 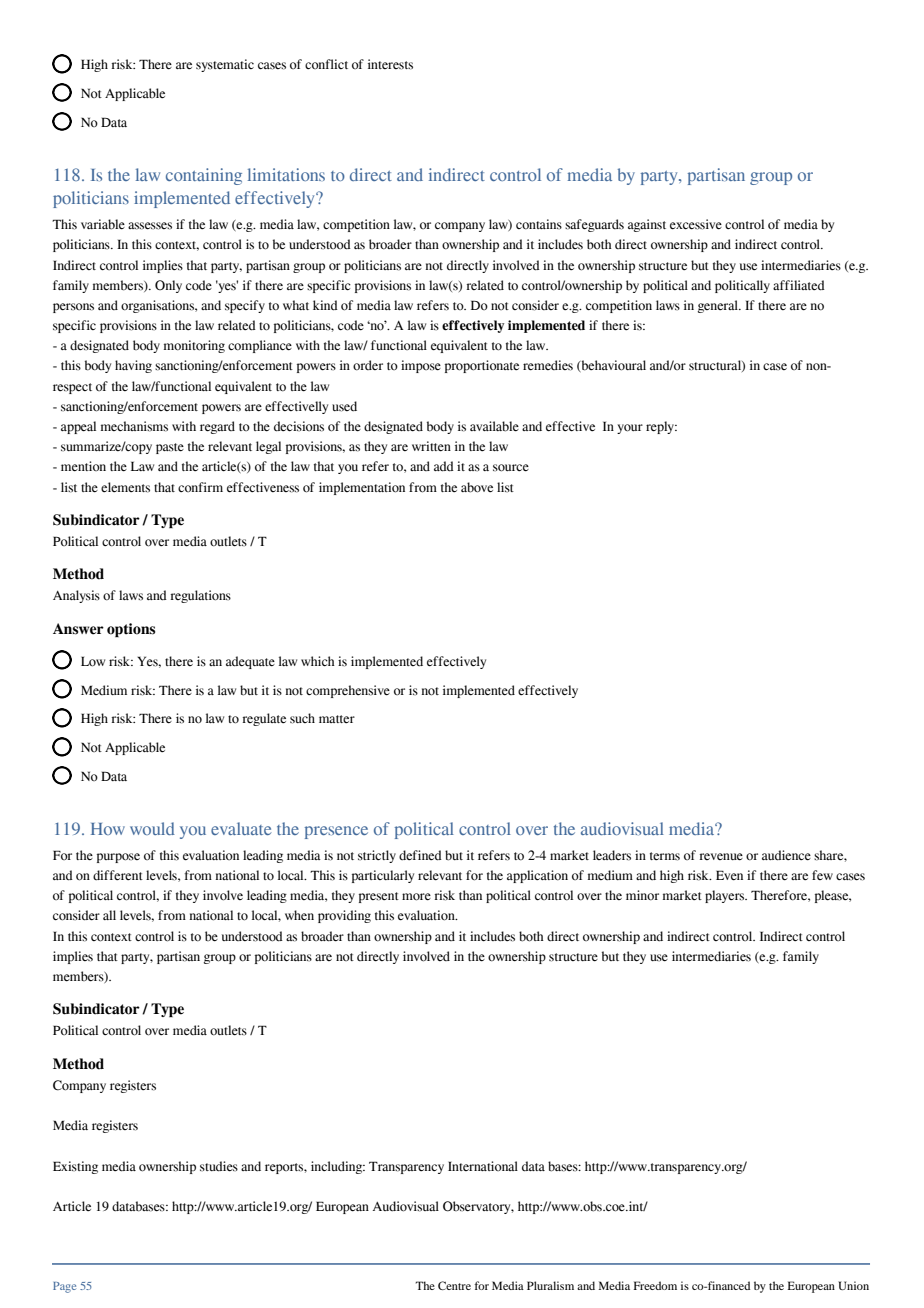 I want to click on audience, so click(x=786, y=855).
